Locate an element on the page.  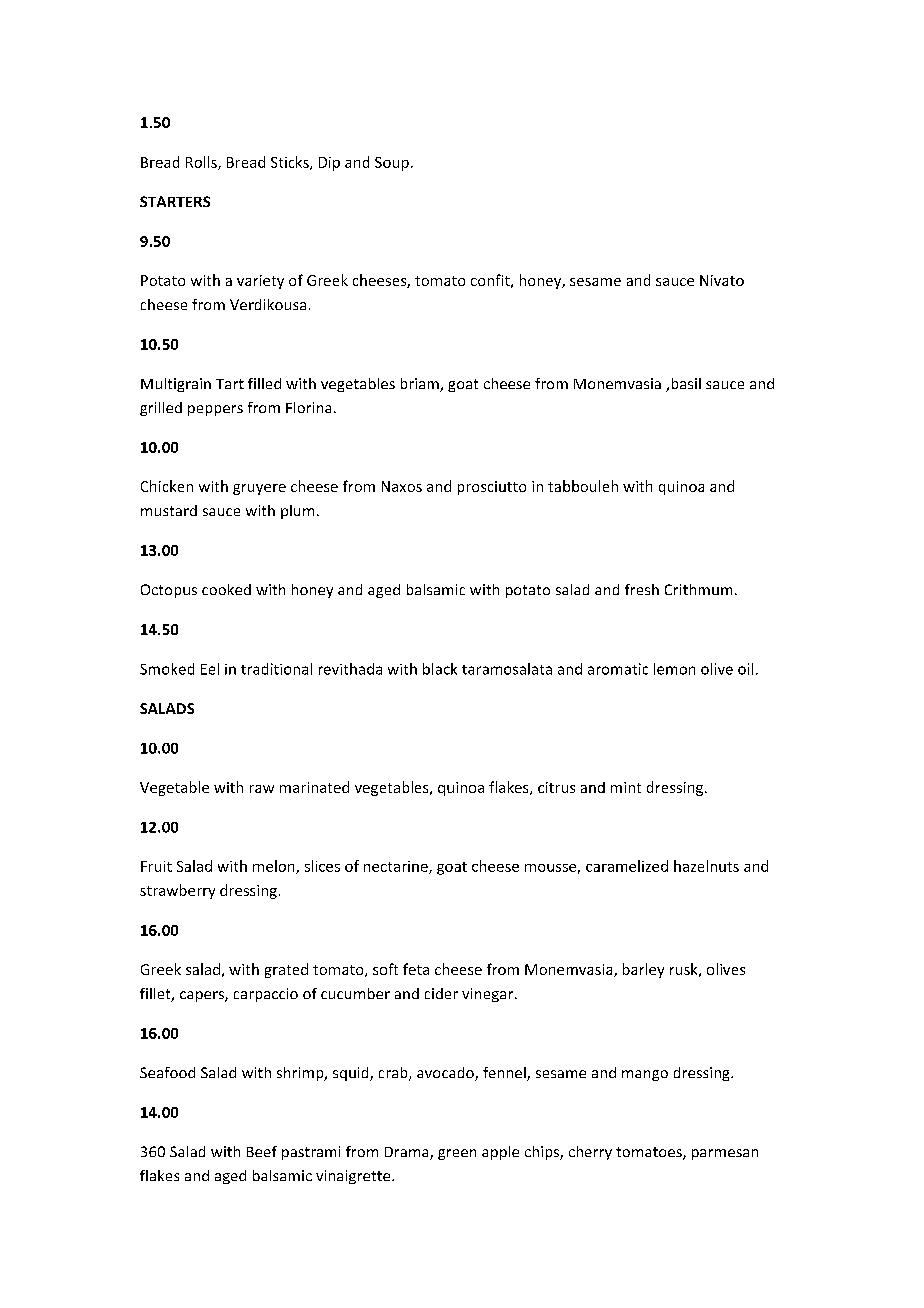
Beef is located at coordinates (262, 1151).
